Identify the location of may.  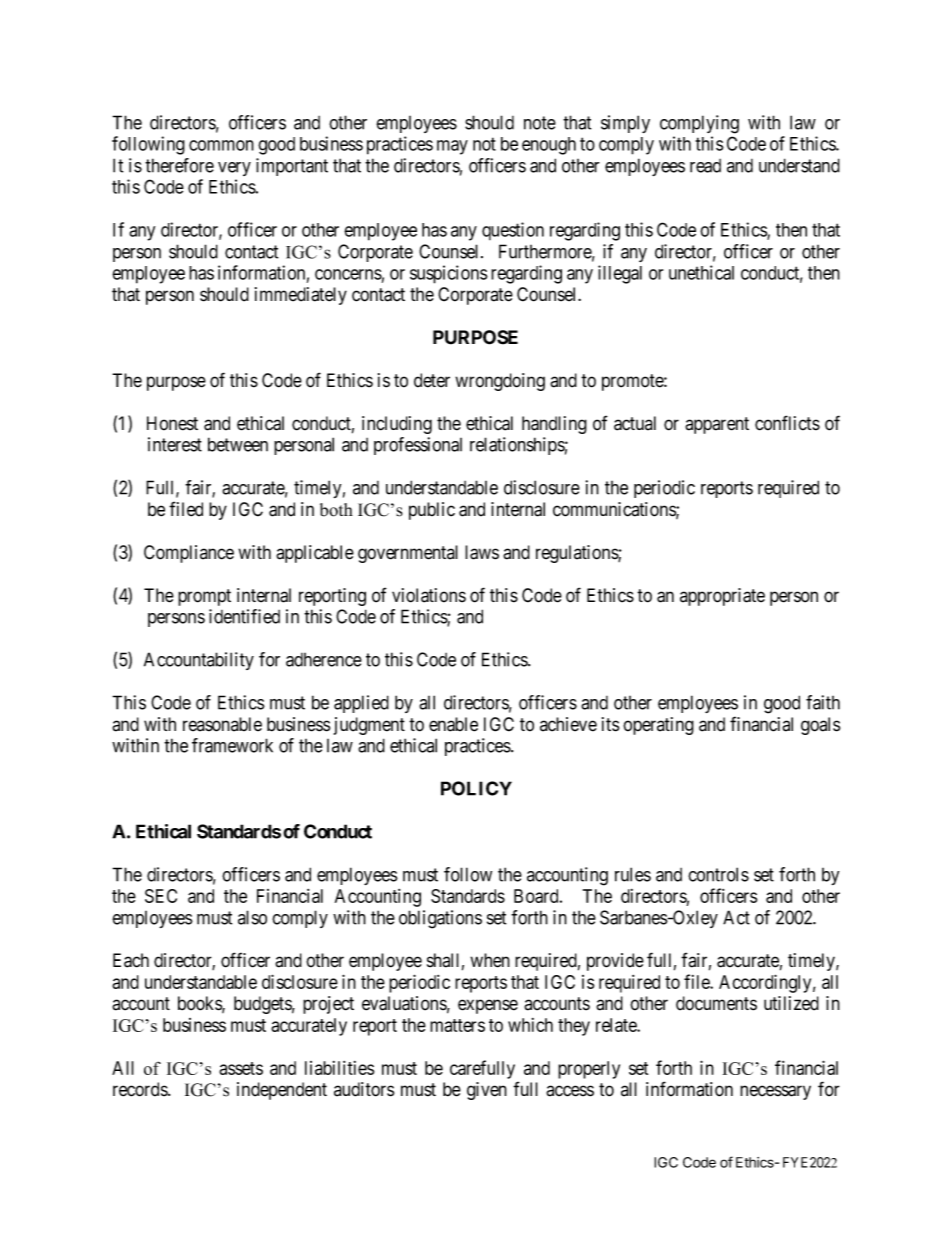
(452, 147).
